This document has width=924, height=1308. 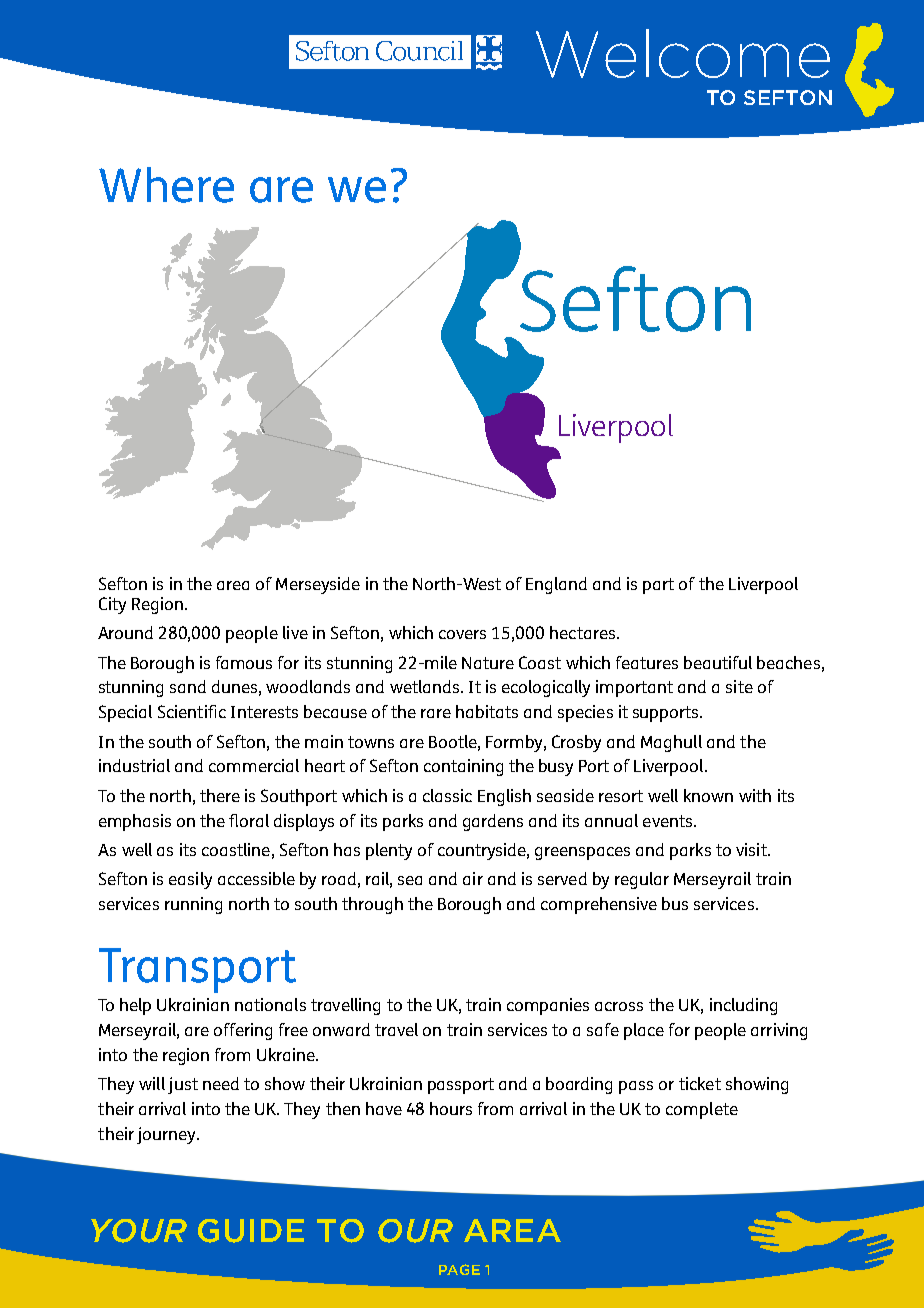 I want to click on beautiful, so click(x=718, y=662).
